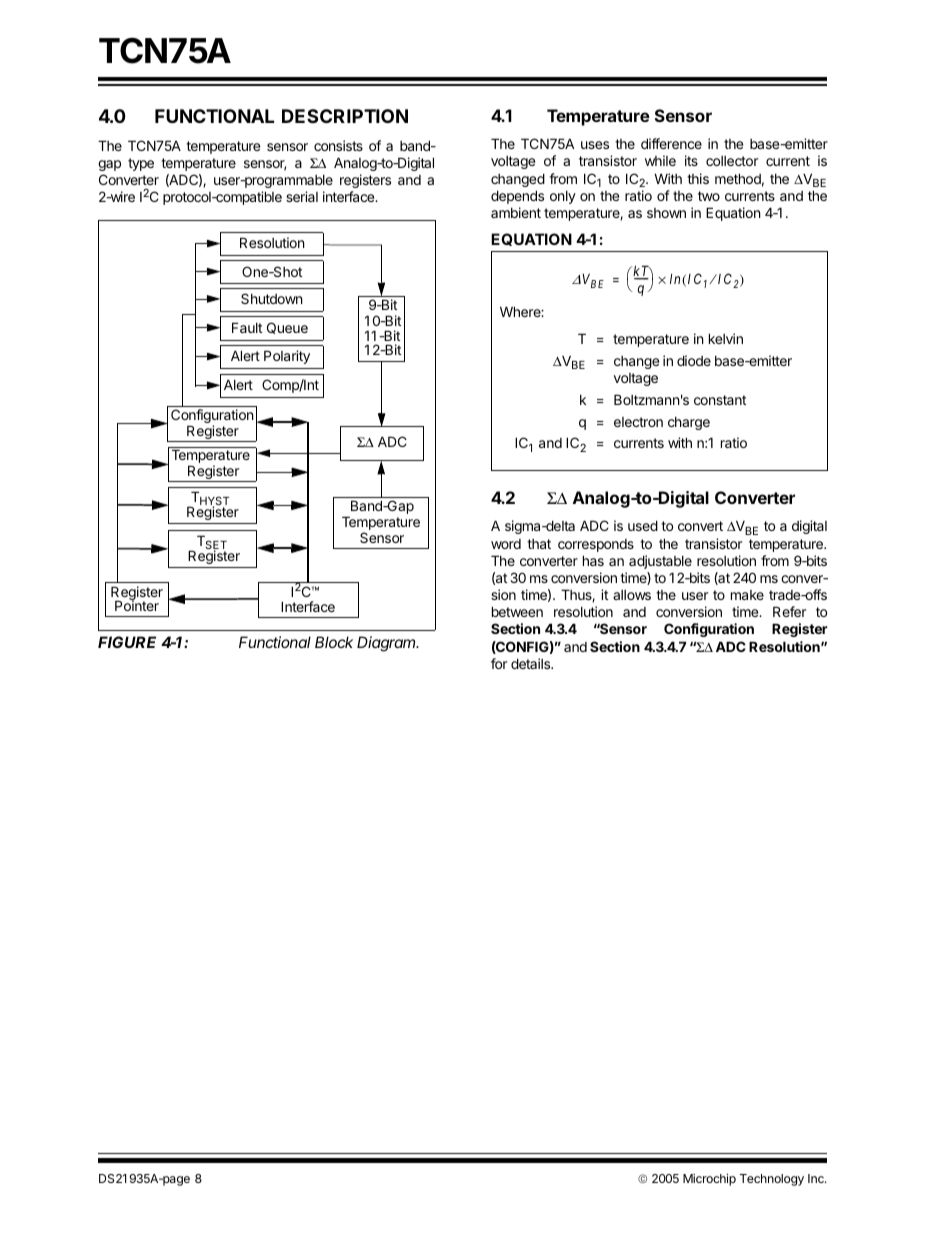 The width and height of the document is (952, 1233). I want to click on consists, so click(338, 145).
